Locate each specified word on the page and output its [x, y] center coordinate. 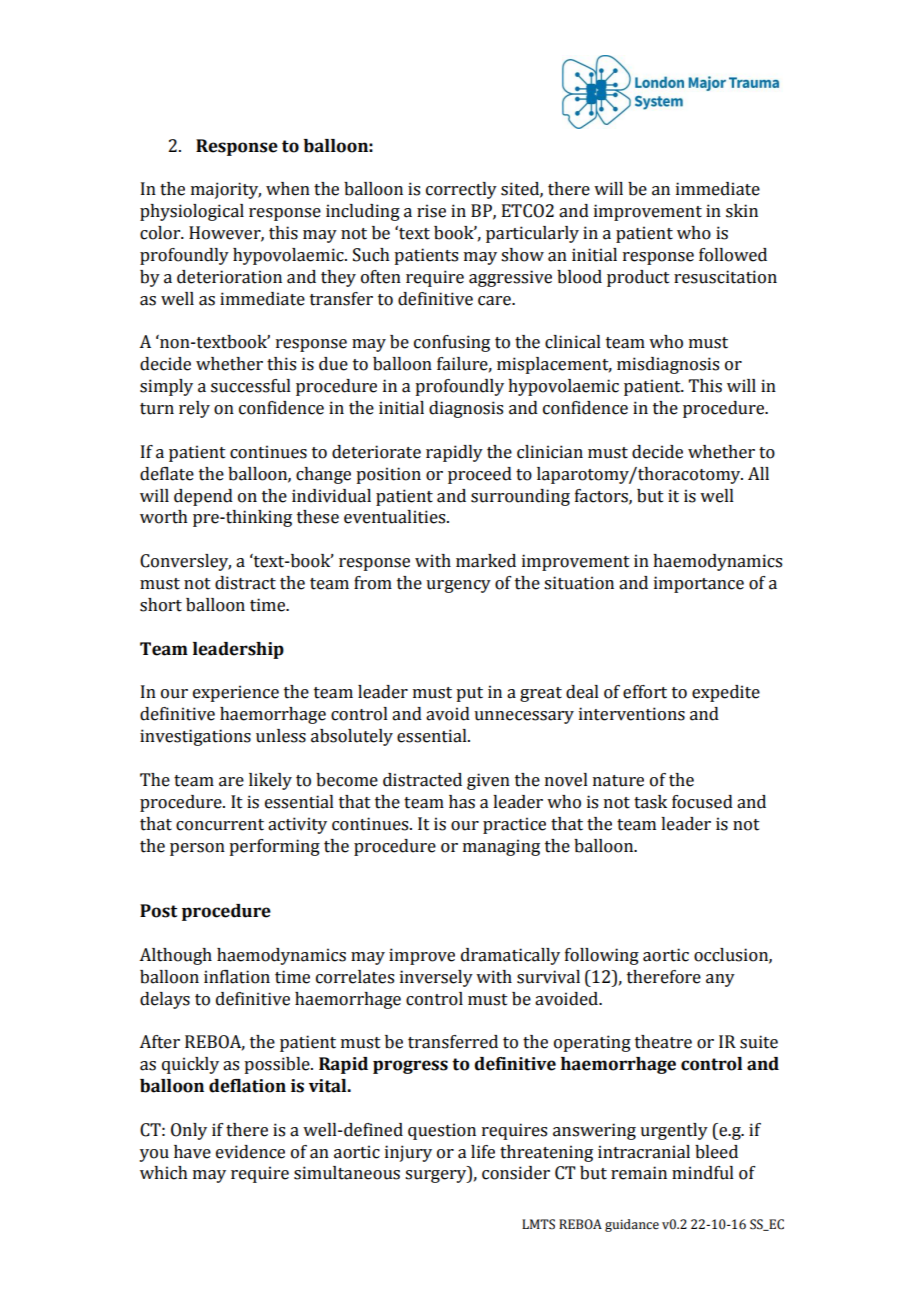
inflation [237, 977]
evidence [250, 1152]
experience [236, 693]
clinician [550, 452]
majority [226, 190]
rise [431, 211]
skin [742, 211]
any [720, 980]
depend [203, 497]
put [469, 694]
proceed [480, 475]
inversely [436, 978]
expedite [726, 693]
